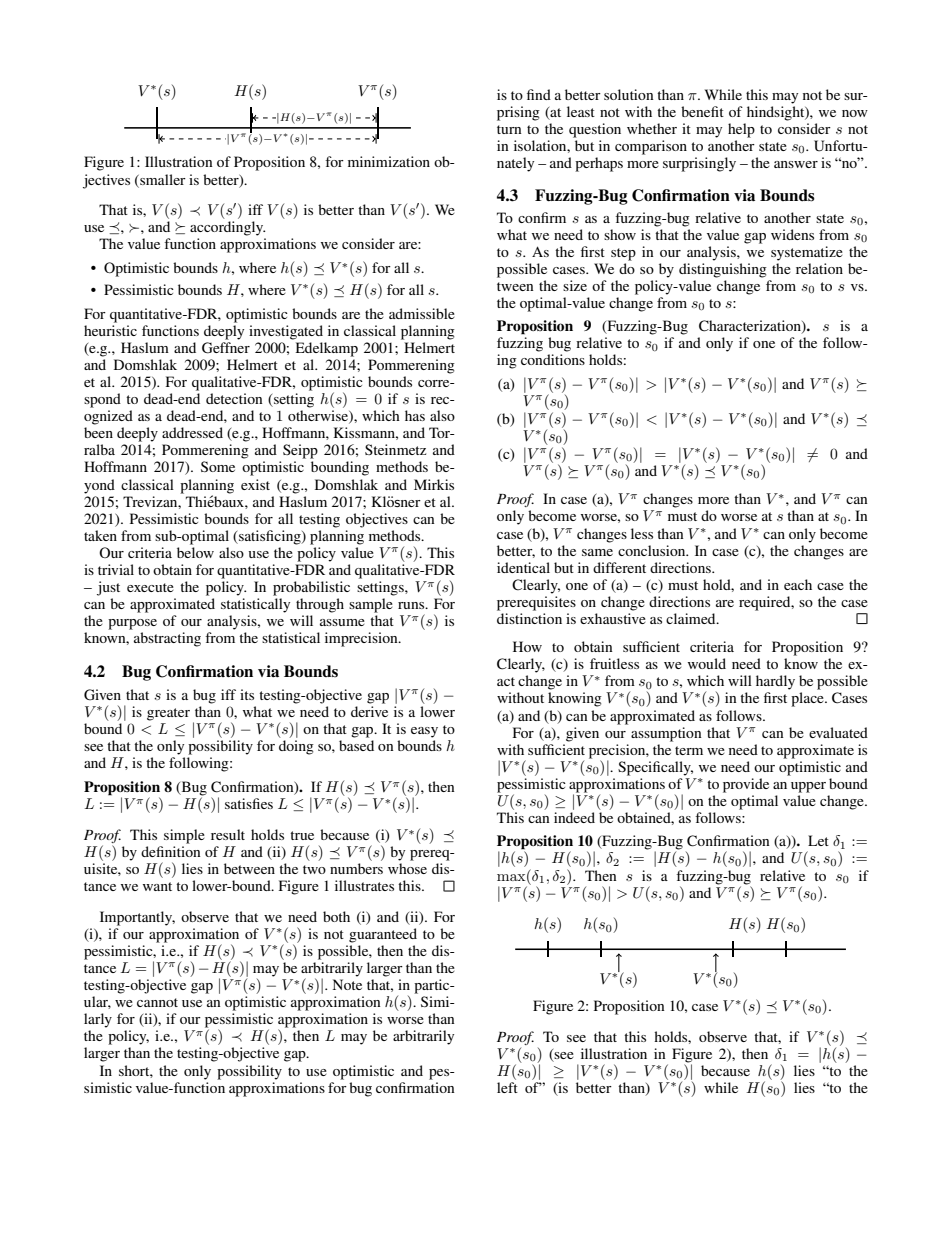  What do you see at coordinates (157, 1002) in the document?
I see `cannot` at bounding box center [157, 1002].
